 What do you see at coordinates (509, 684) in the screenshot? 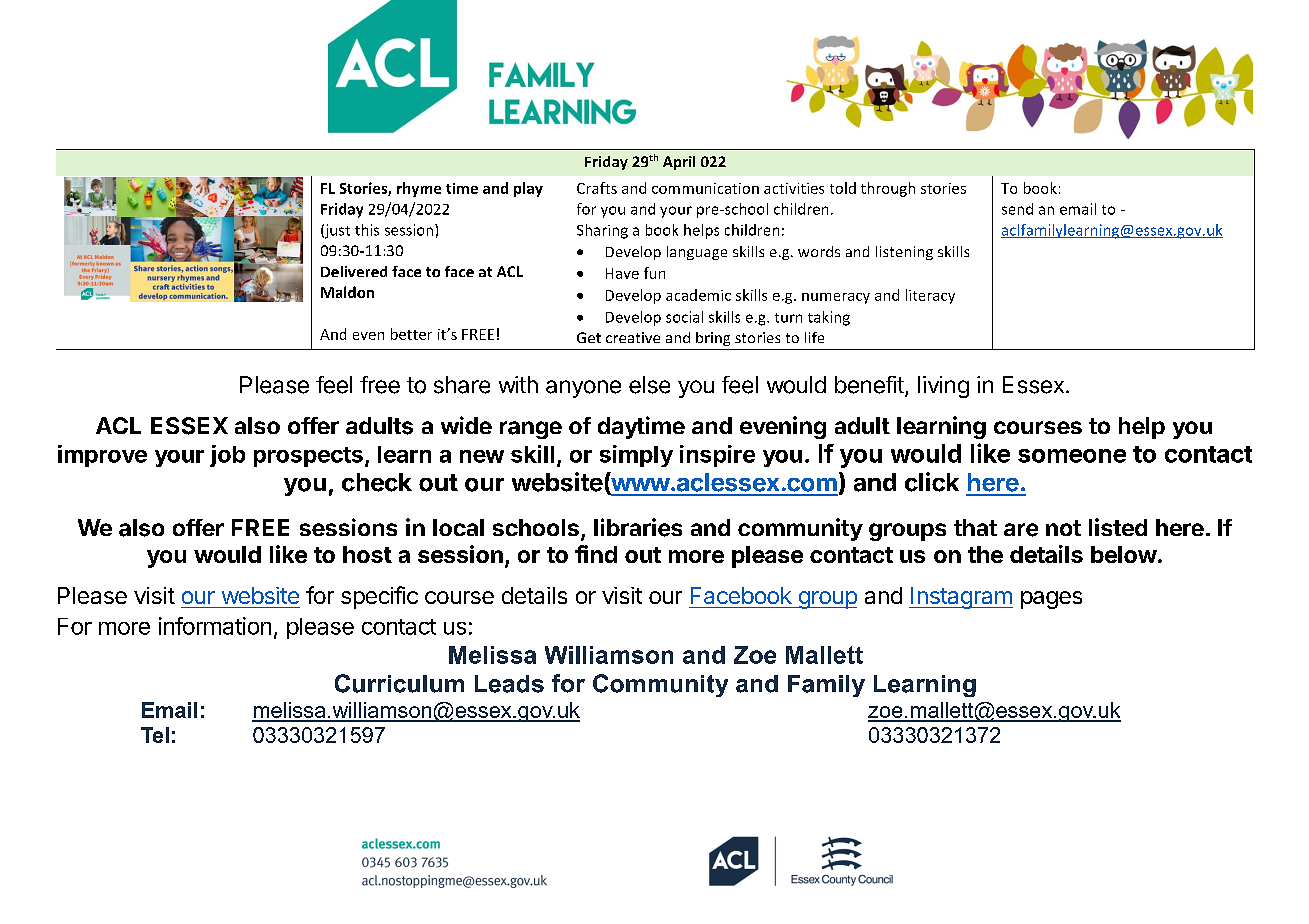
I see `Leads` at bounding box center [509, 684].
